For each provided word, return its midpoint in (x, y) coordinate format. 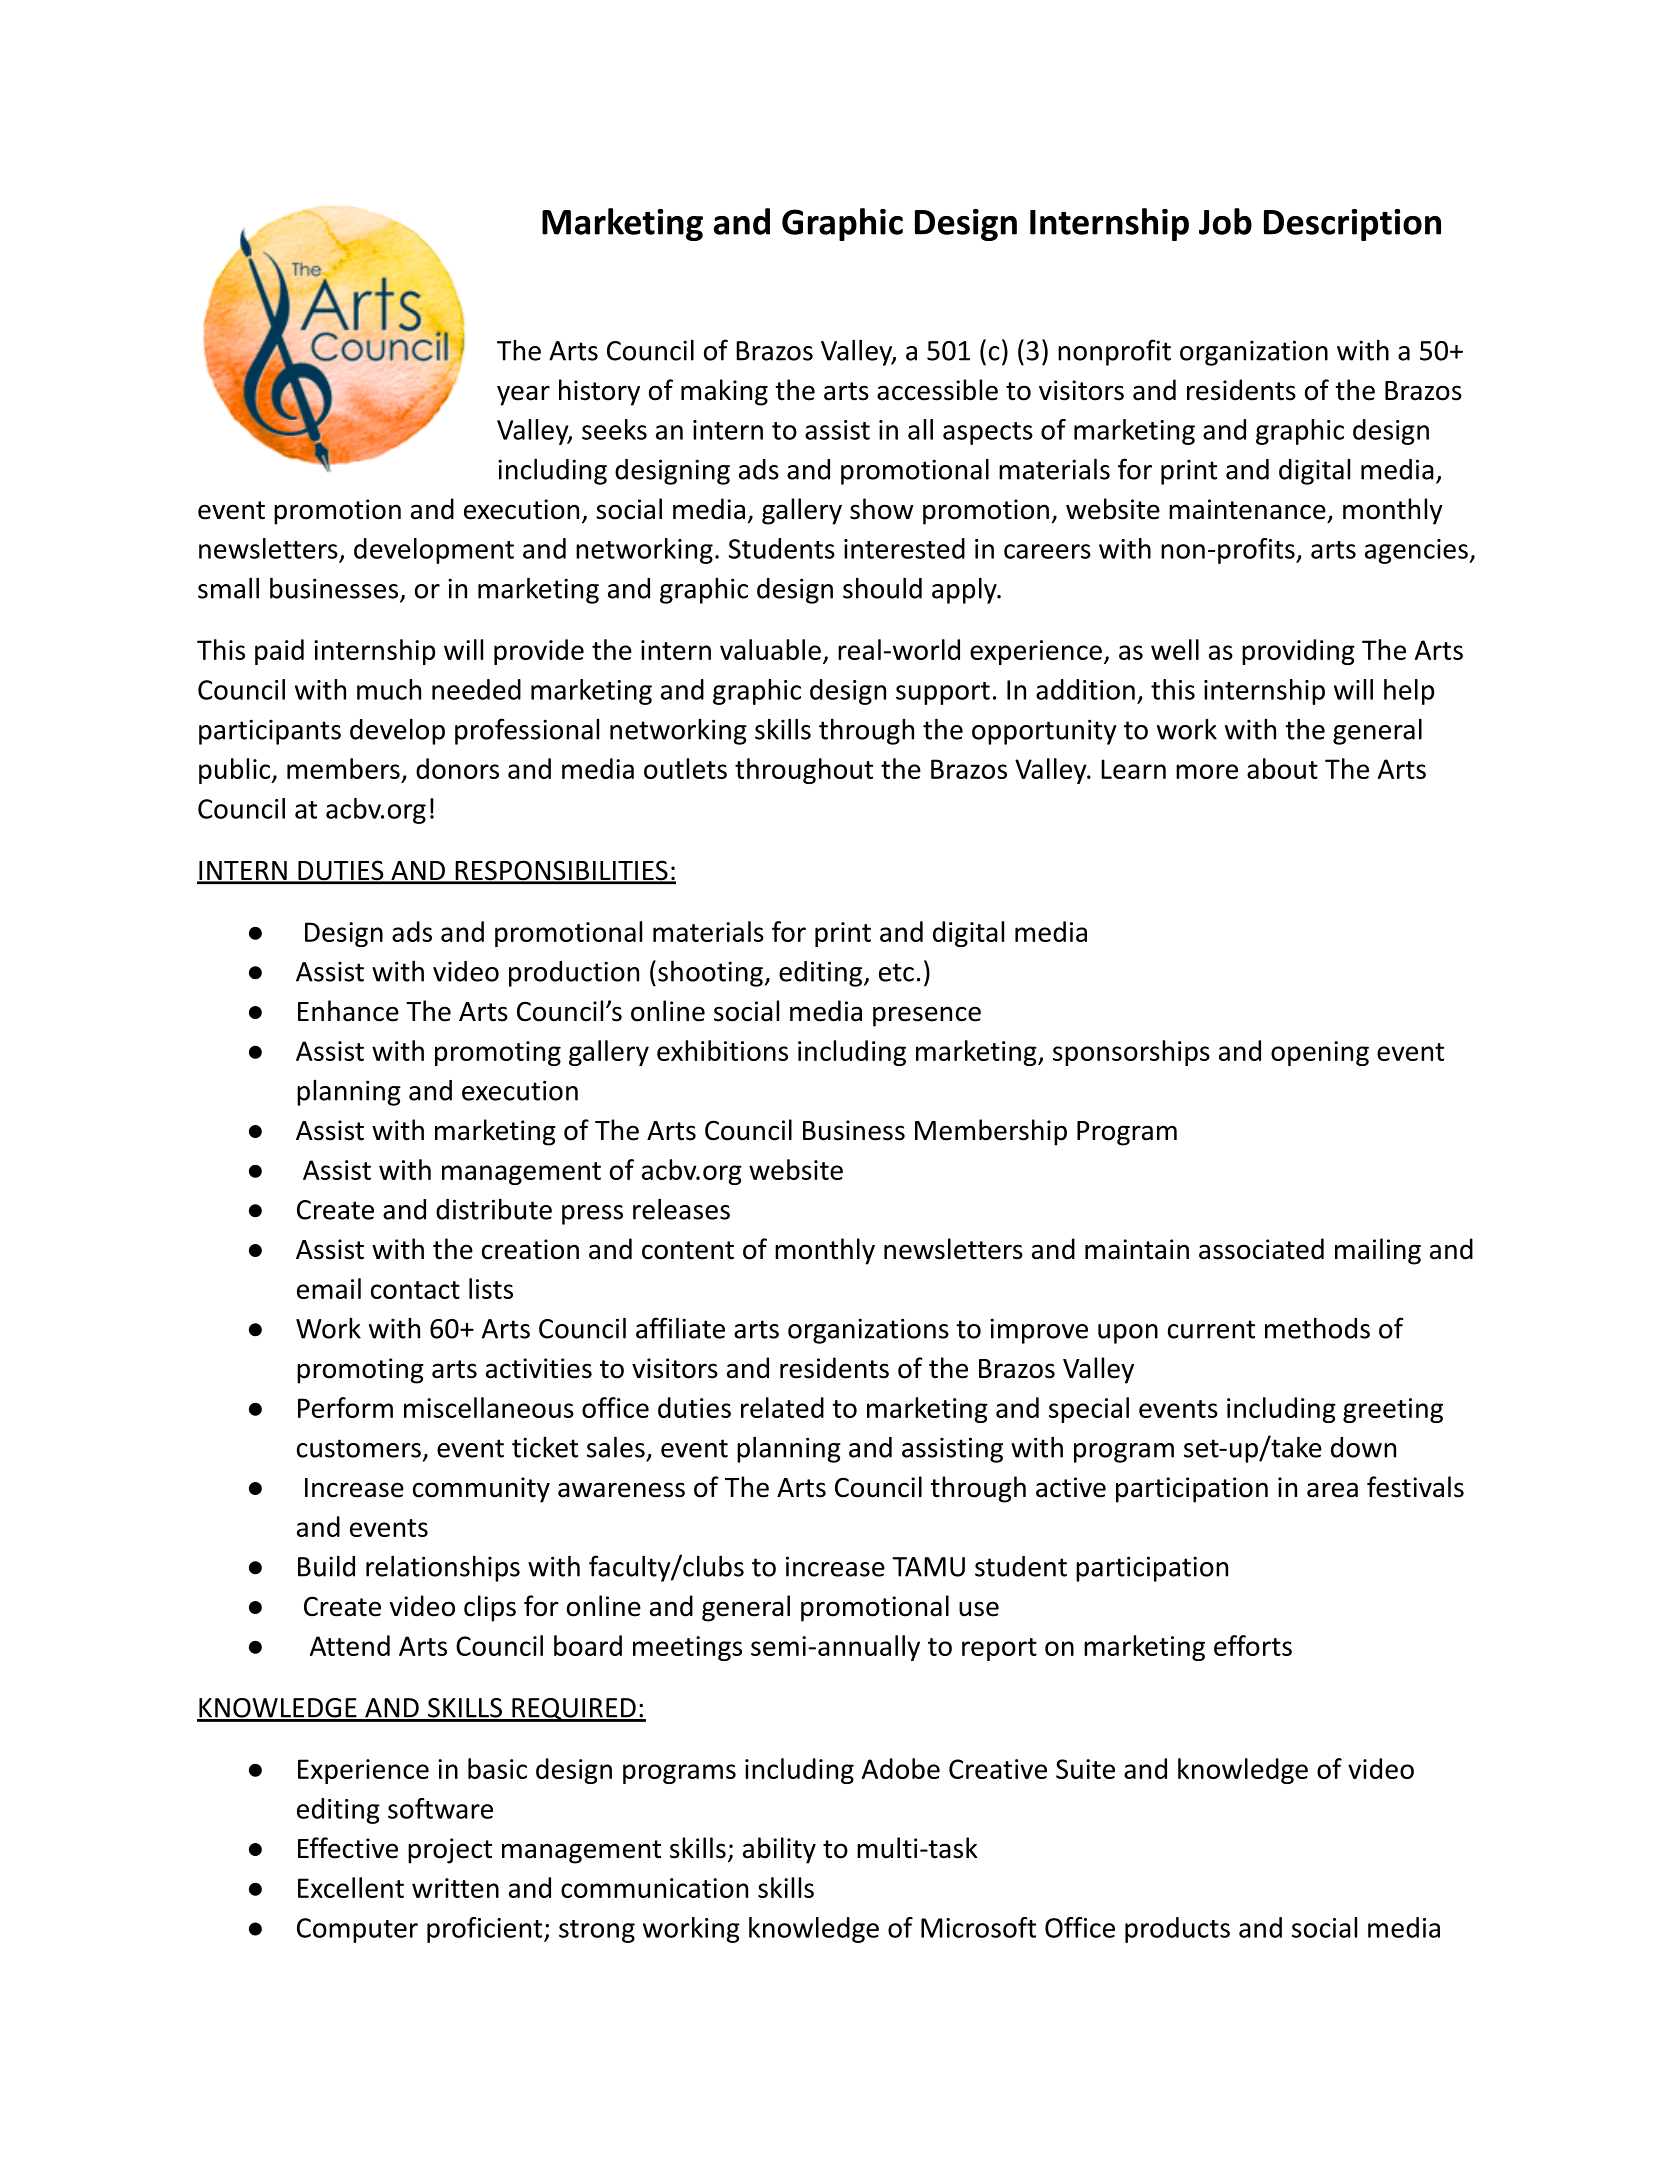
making (724, 392)
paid (279, 652)
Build (326, 1566)
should (882, 588)
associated (1261, 1249)
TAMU (928, 1567)
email (329, 1288)
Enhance (348, 1011)
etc (896, 972)
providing (1298, 652)
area (1332, 1490)
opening (1320, 1053)
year (523, 395)
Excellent (351, 1887)
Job (1225, 221)
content (688, 1250)
